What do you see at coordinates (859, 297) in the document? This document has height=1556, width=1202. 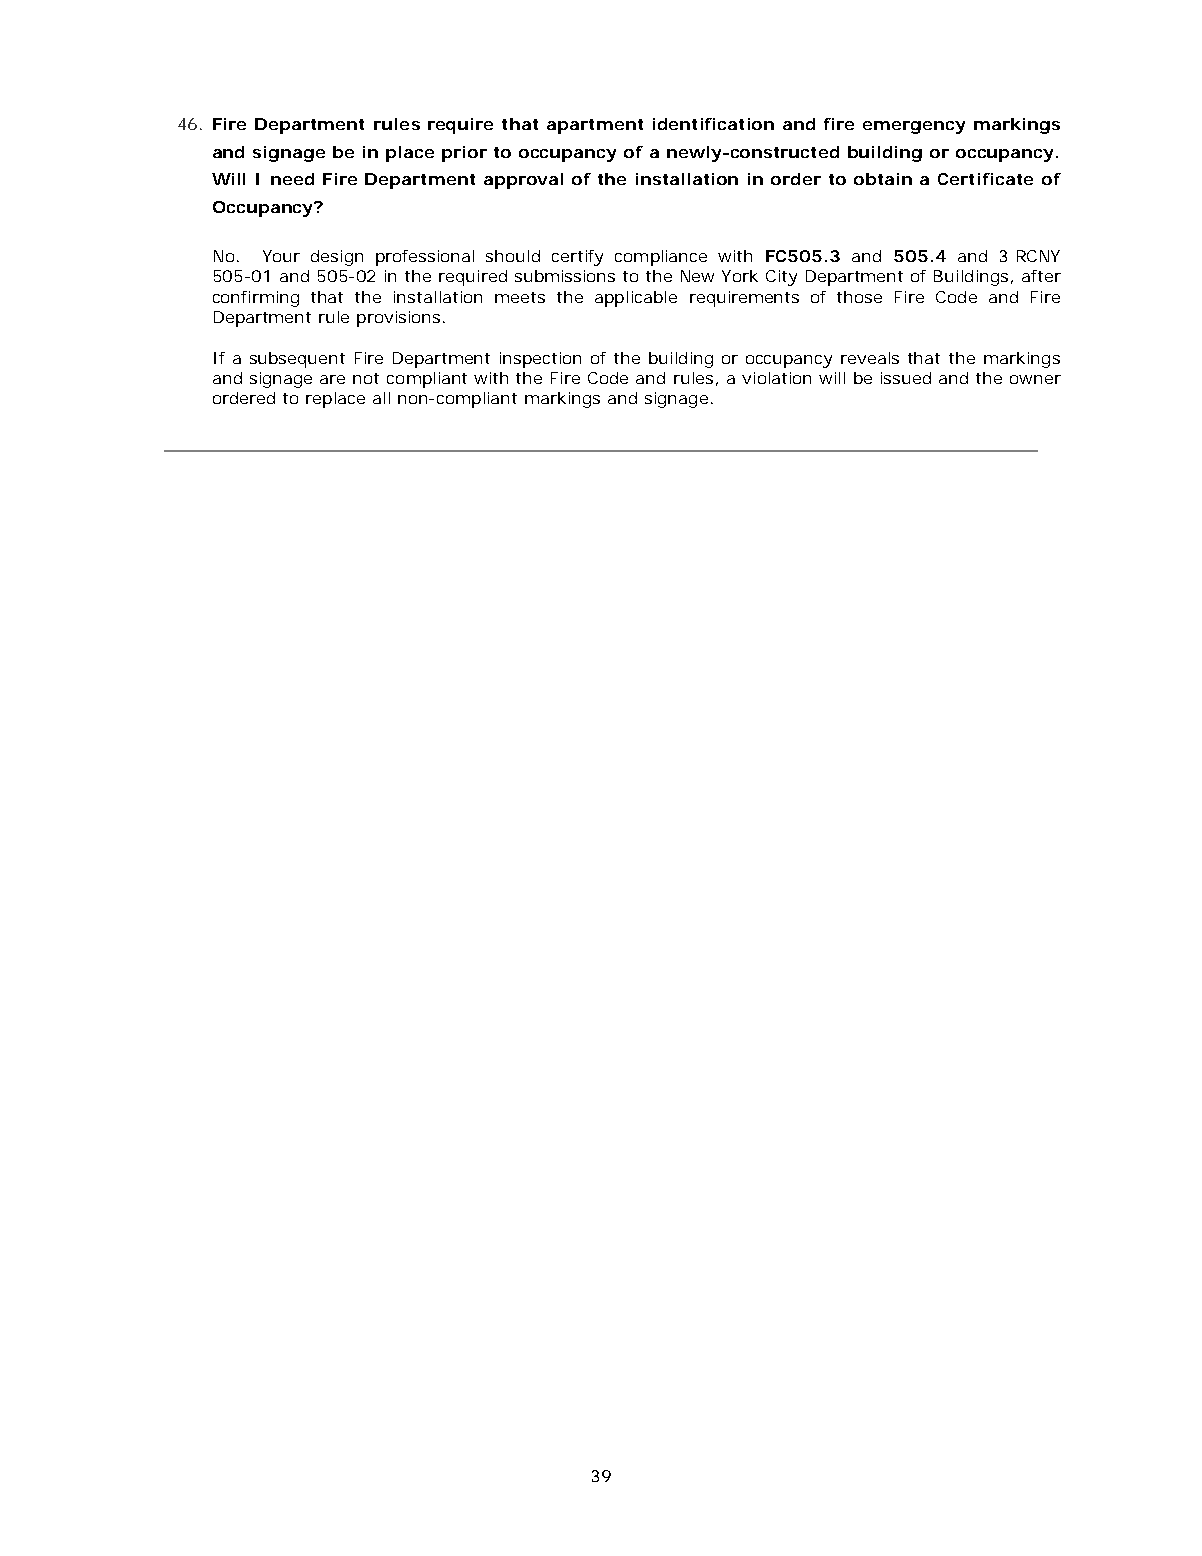 I see `those` at bounding box center [859, 297].
